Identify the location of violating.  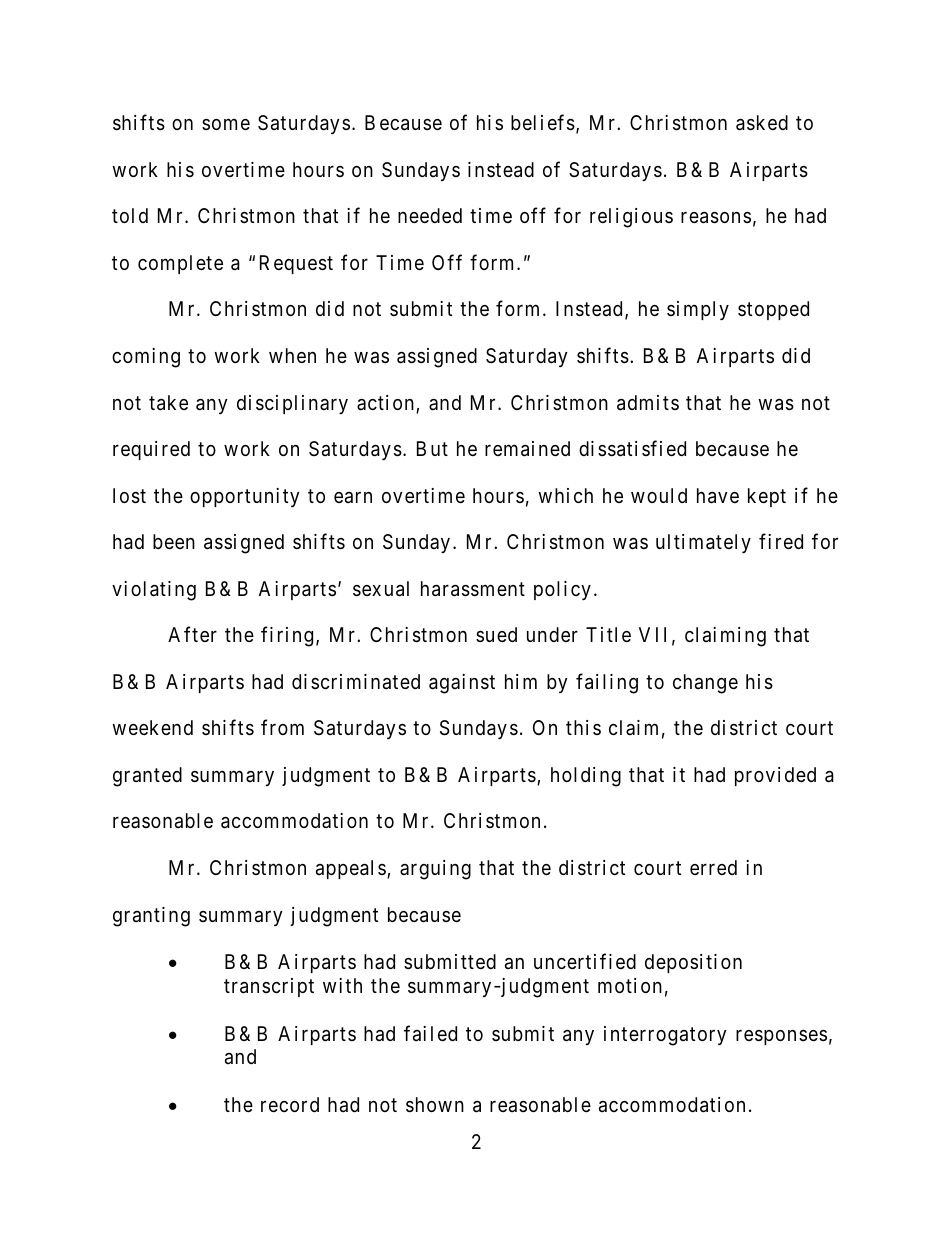
(154, 591).
